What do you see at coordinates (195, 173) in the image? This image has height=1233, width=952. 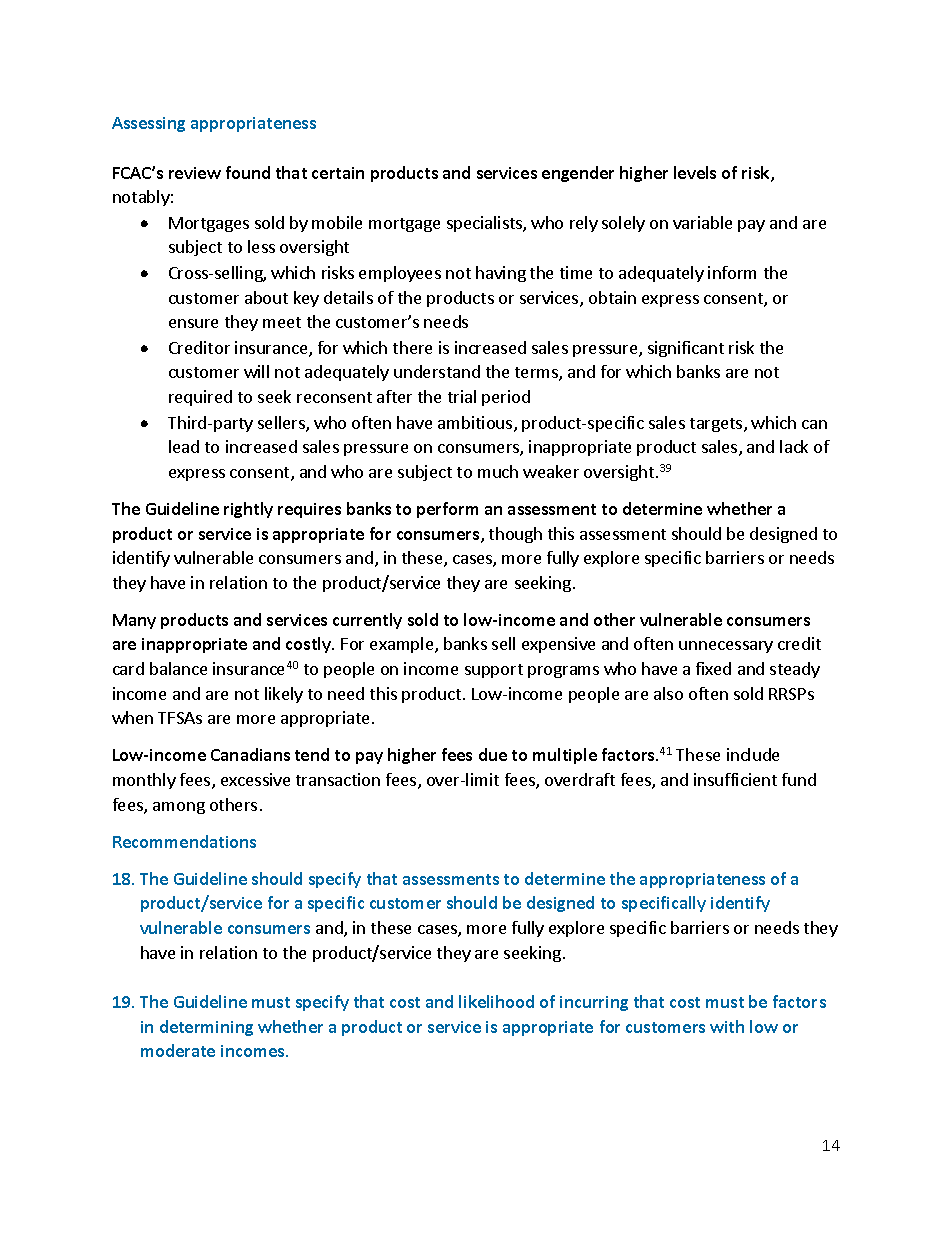 I see `review` at bounding box center [195, 173].
